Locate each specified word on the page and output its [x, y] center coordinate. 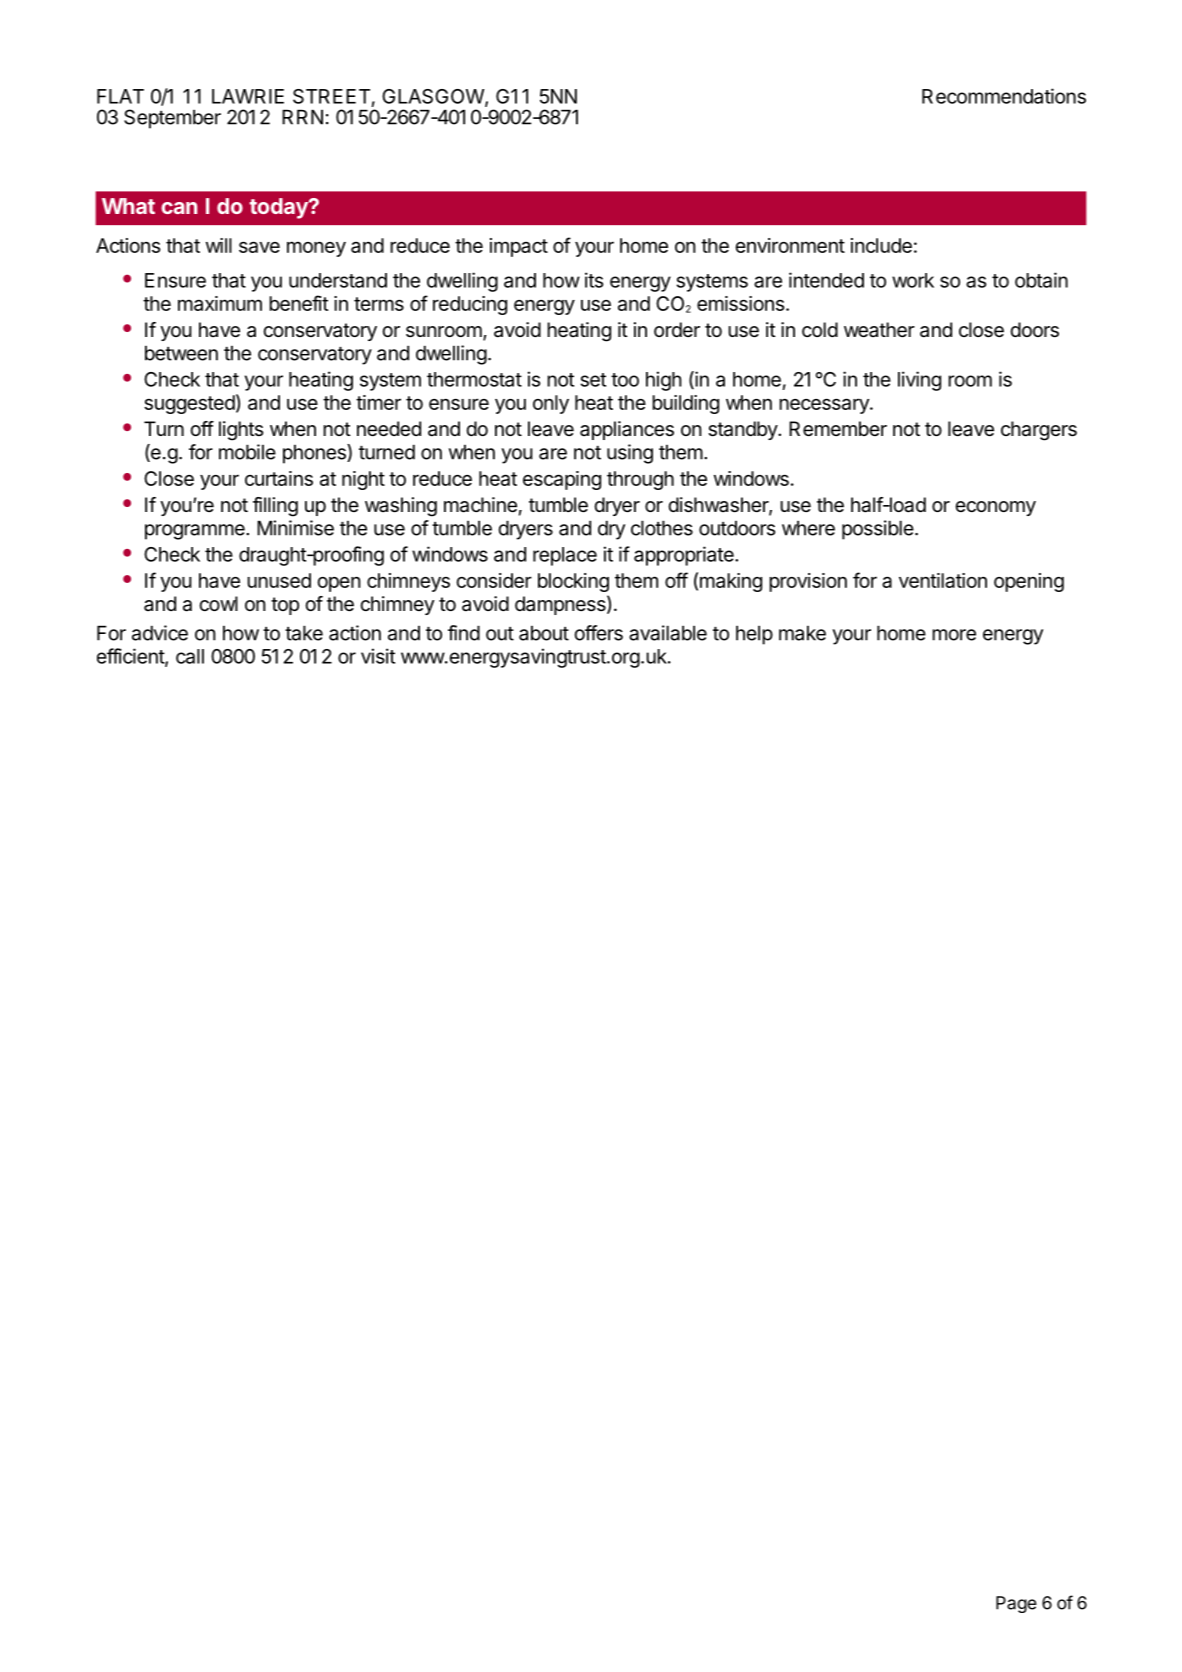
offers [599, 633]
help [754, 635]
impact [519, 247]
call [190, 656]
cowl [218, 603]
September [172, 119]
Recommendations [1004, 96]
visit [378, 656]
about [544, 633]
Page [1016, 1604]
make [802, 633]
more [954, 635]
